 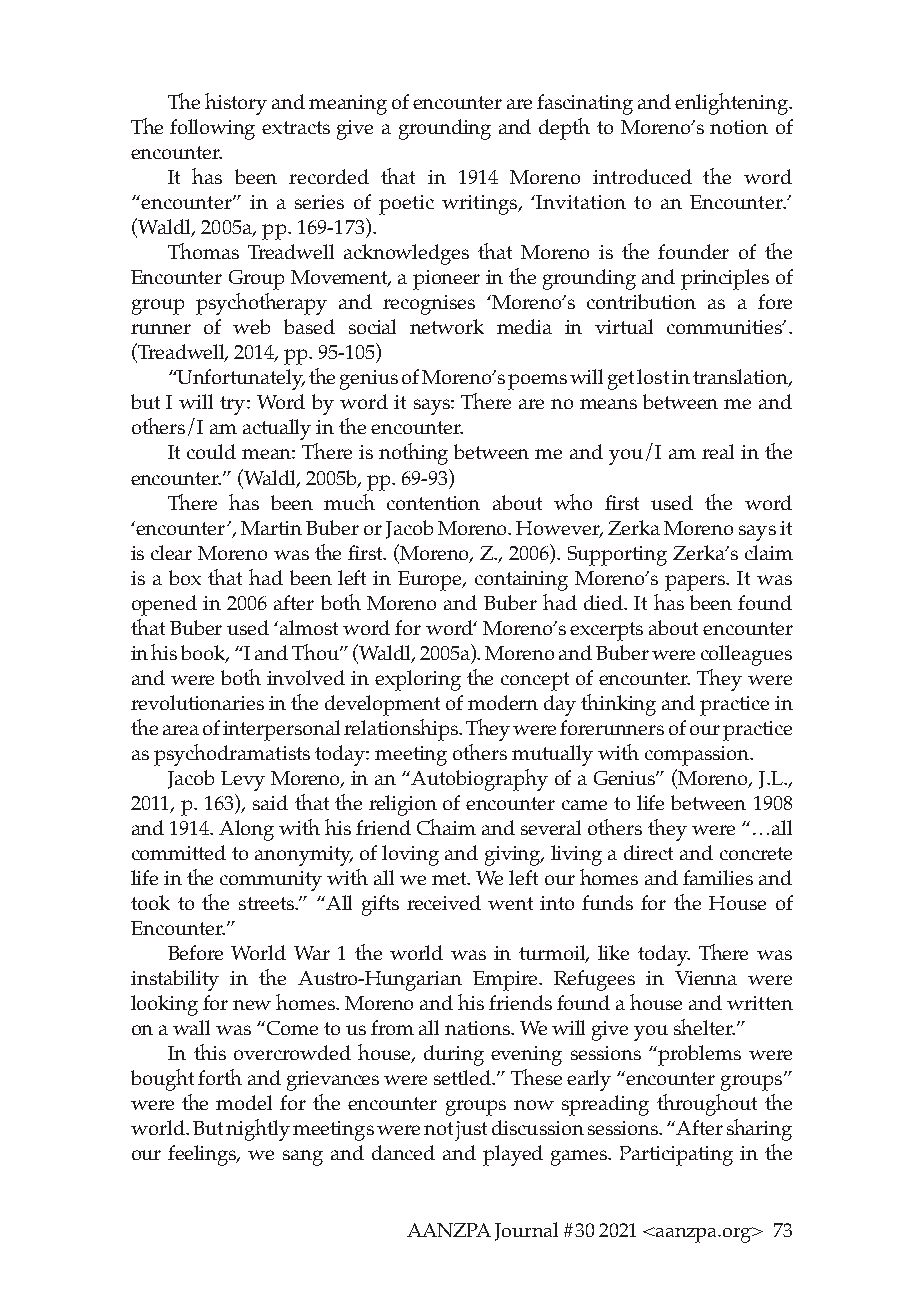 I want to click on notion, so click(x=739, y=127).
